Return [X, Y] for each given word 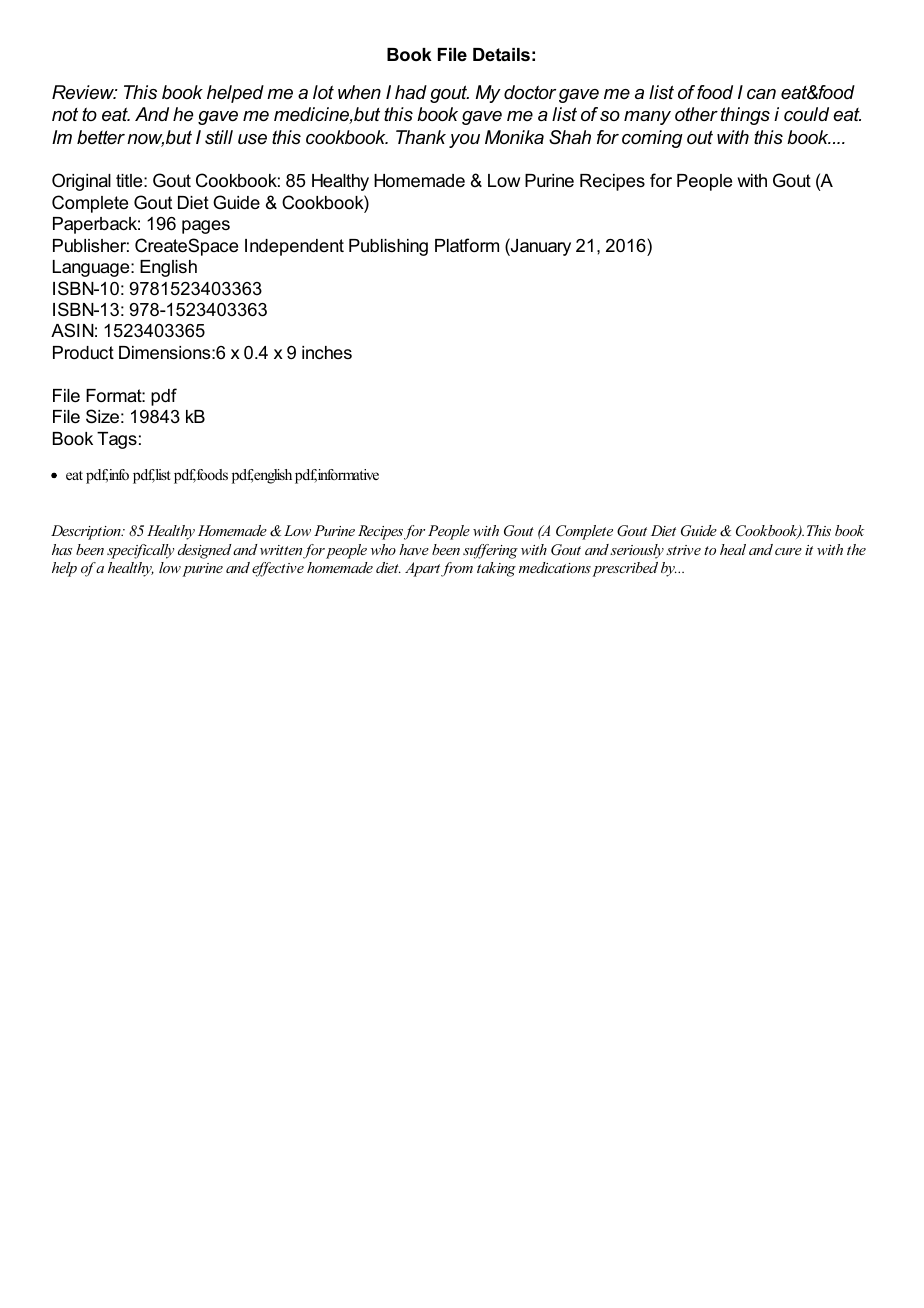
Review [84, 92]
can [761, 94]
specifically [140, 551]
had [411, 92]
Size [102, 416]
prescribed [625, 569]
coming [652, 139]
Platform [467, 245]
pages [206, 227]
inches [327, 352]
